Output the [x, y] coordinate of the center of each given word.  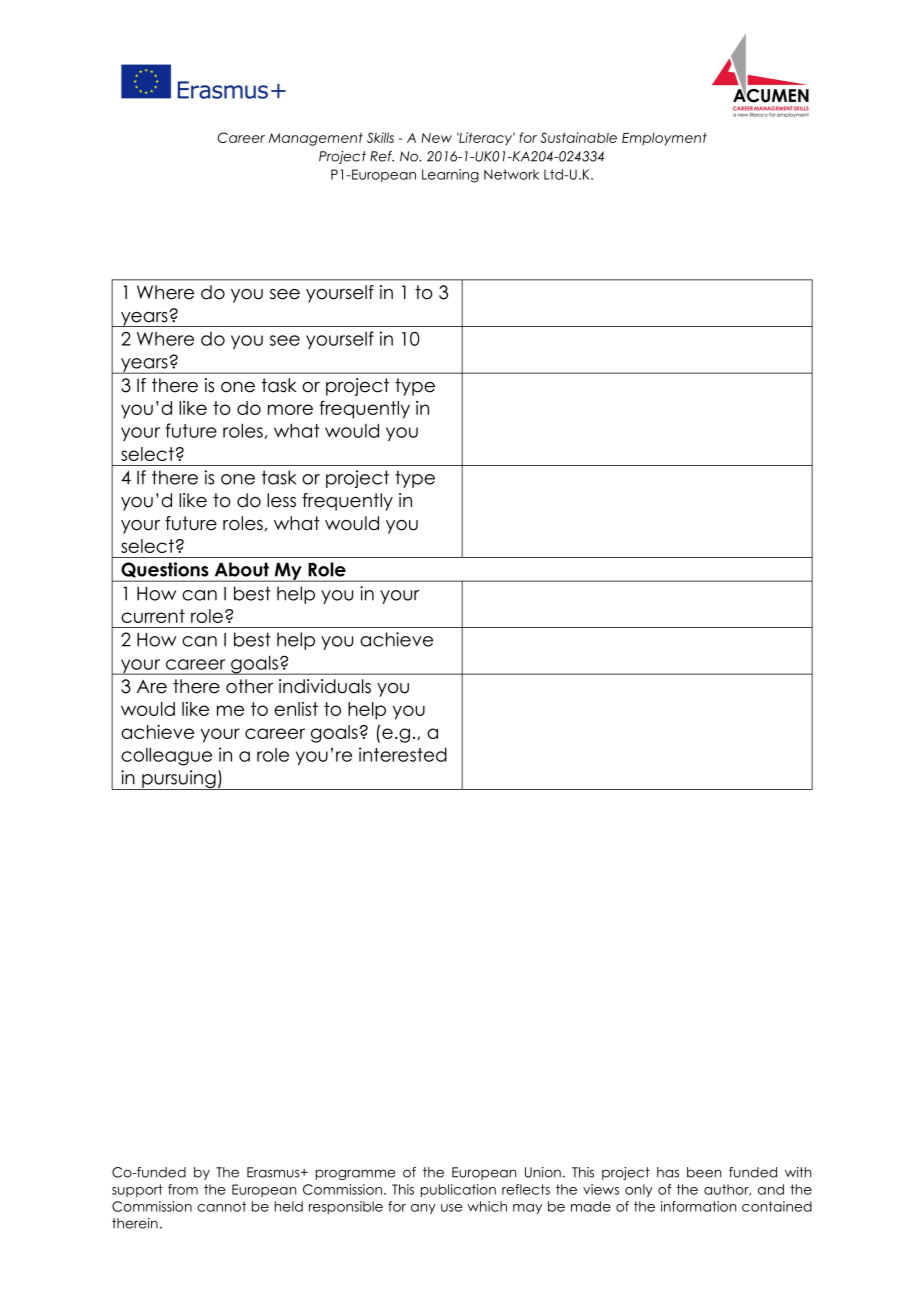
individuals [325, 686]
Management [316, 139]
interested [403, 754]
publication [458, 1190]
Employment [664, 139]
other [250, 686]
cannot [221, 1206]
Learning [450, 176]
